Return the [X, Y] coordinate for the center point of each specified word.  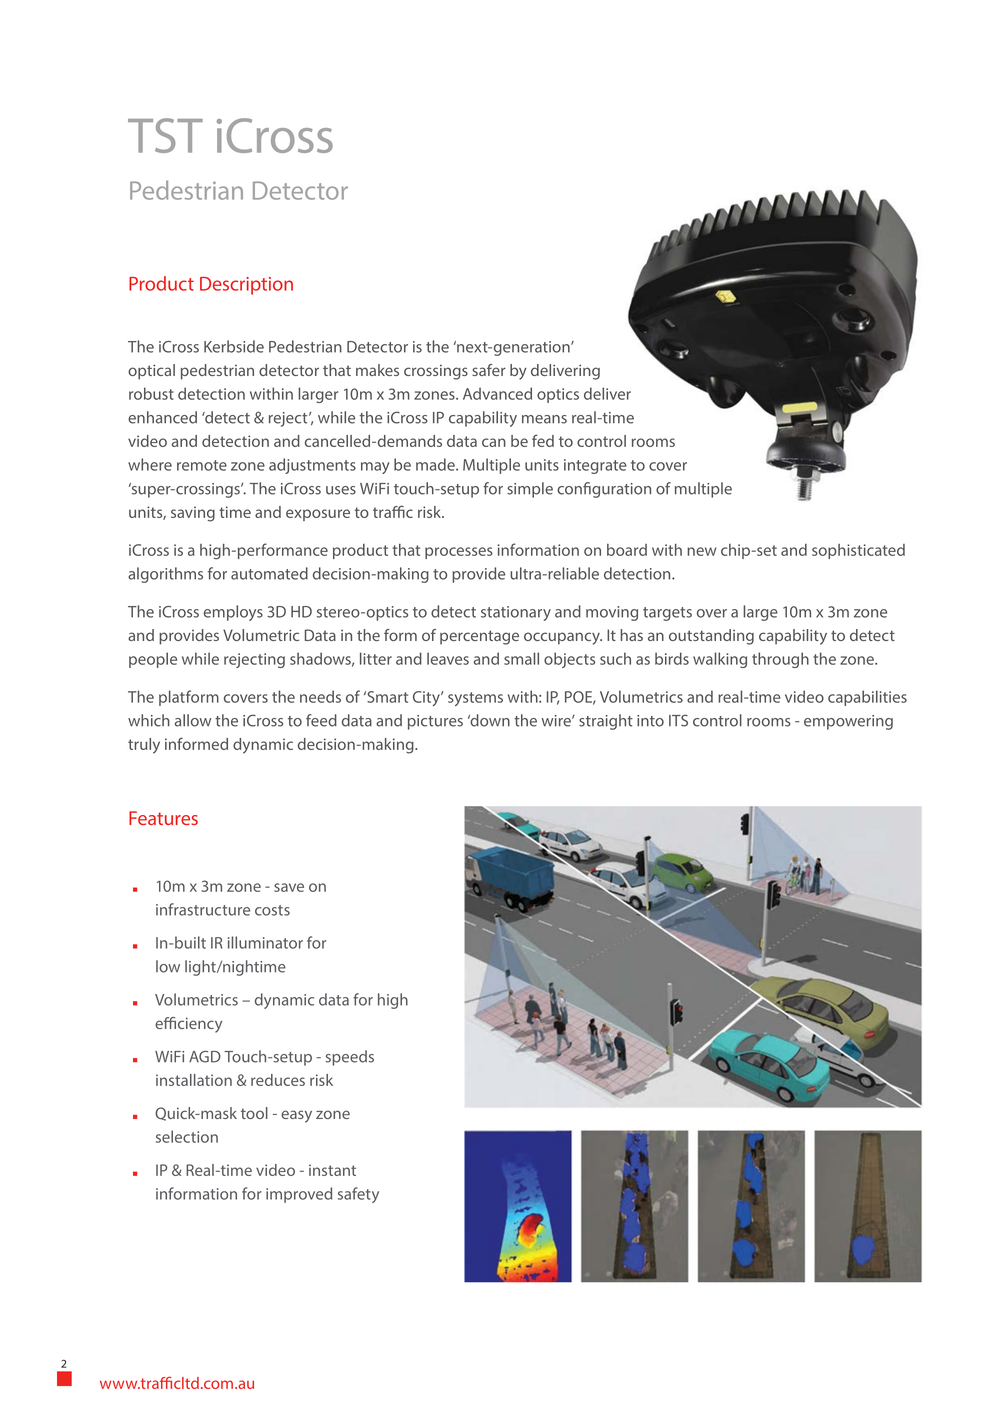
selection [187, 1136]
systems [475, 699]
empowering [848, 722]
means [544, 419]
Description [246, 286]
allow [193, 720]
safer [489, 370]
